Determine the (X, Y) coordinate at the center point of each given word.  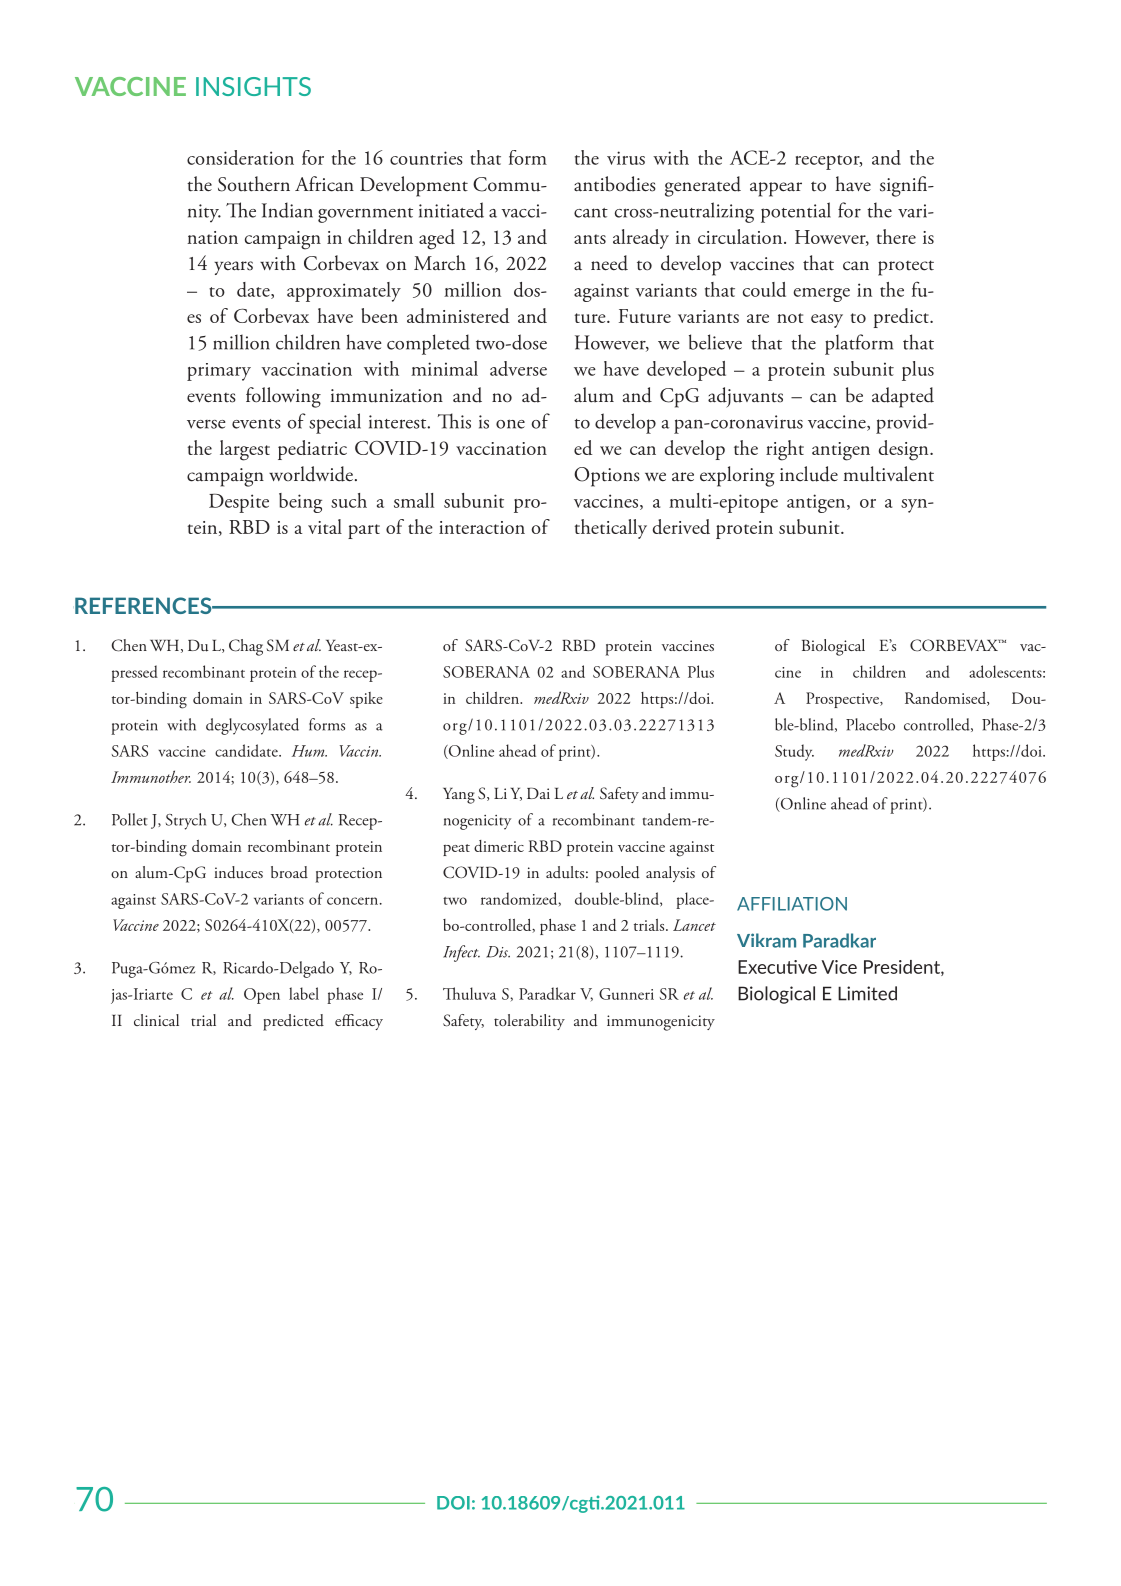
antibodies (615, 184)
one (510, 424)
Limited (867, 993)
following (283, 397)
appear (776, 189)
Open (262, 996)
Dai (538, 793)
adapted (903, 397)
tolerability (529, 1022)
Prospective (843, 700)
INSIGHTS (253, 86)
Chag (246, 647)
